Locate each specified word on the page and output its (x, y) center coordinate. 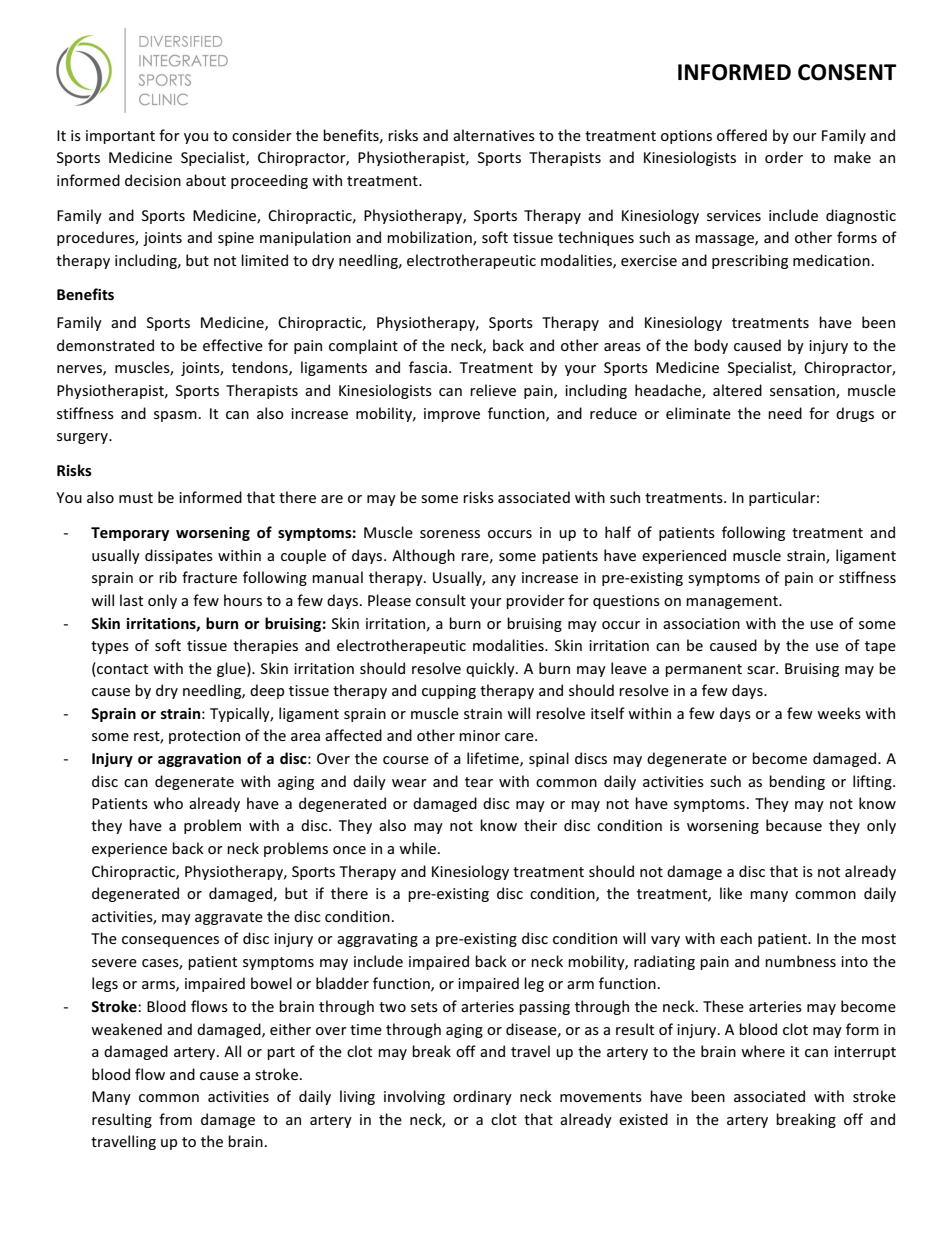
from (175, 1119)
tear (479, 782)
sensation (803, 391)
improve (452, 415)
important (120, 137)
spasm (175, 416)
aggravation (199, 760)
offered (742, 135)
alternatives (494, 135)
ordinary (482, 1097)
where (763, 1051)
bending (797, 782)
